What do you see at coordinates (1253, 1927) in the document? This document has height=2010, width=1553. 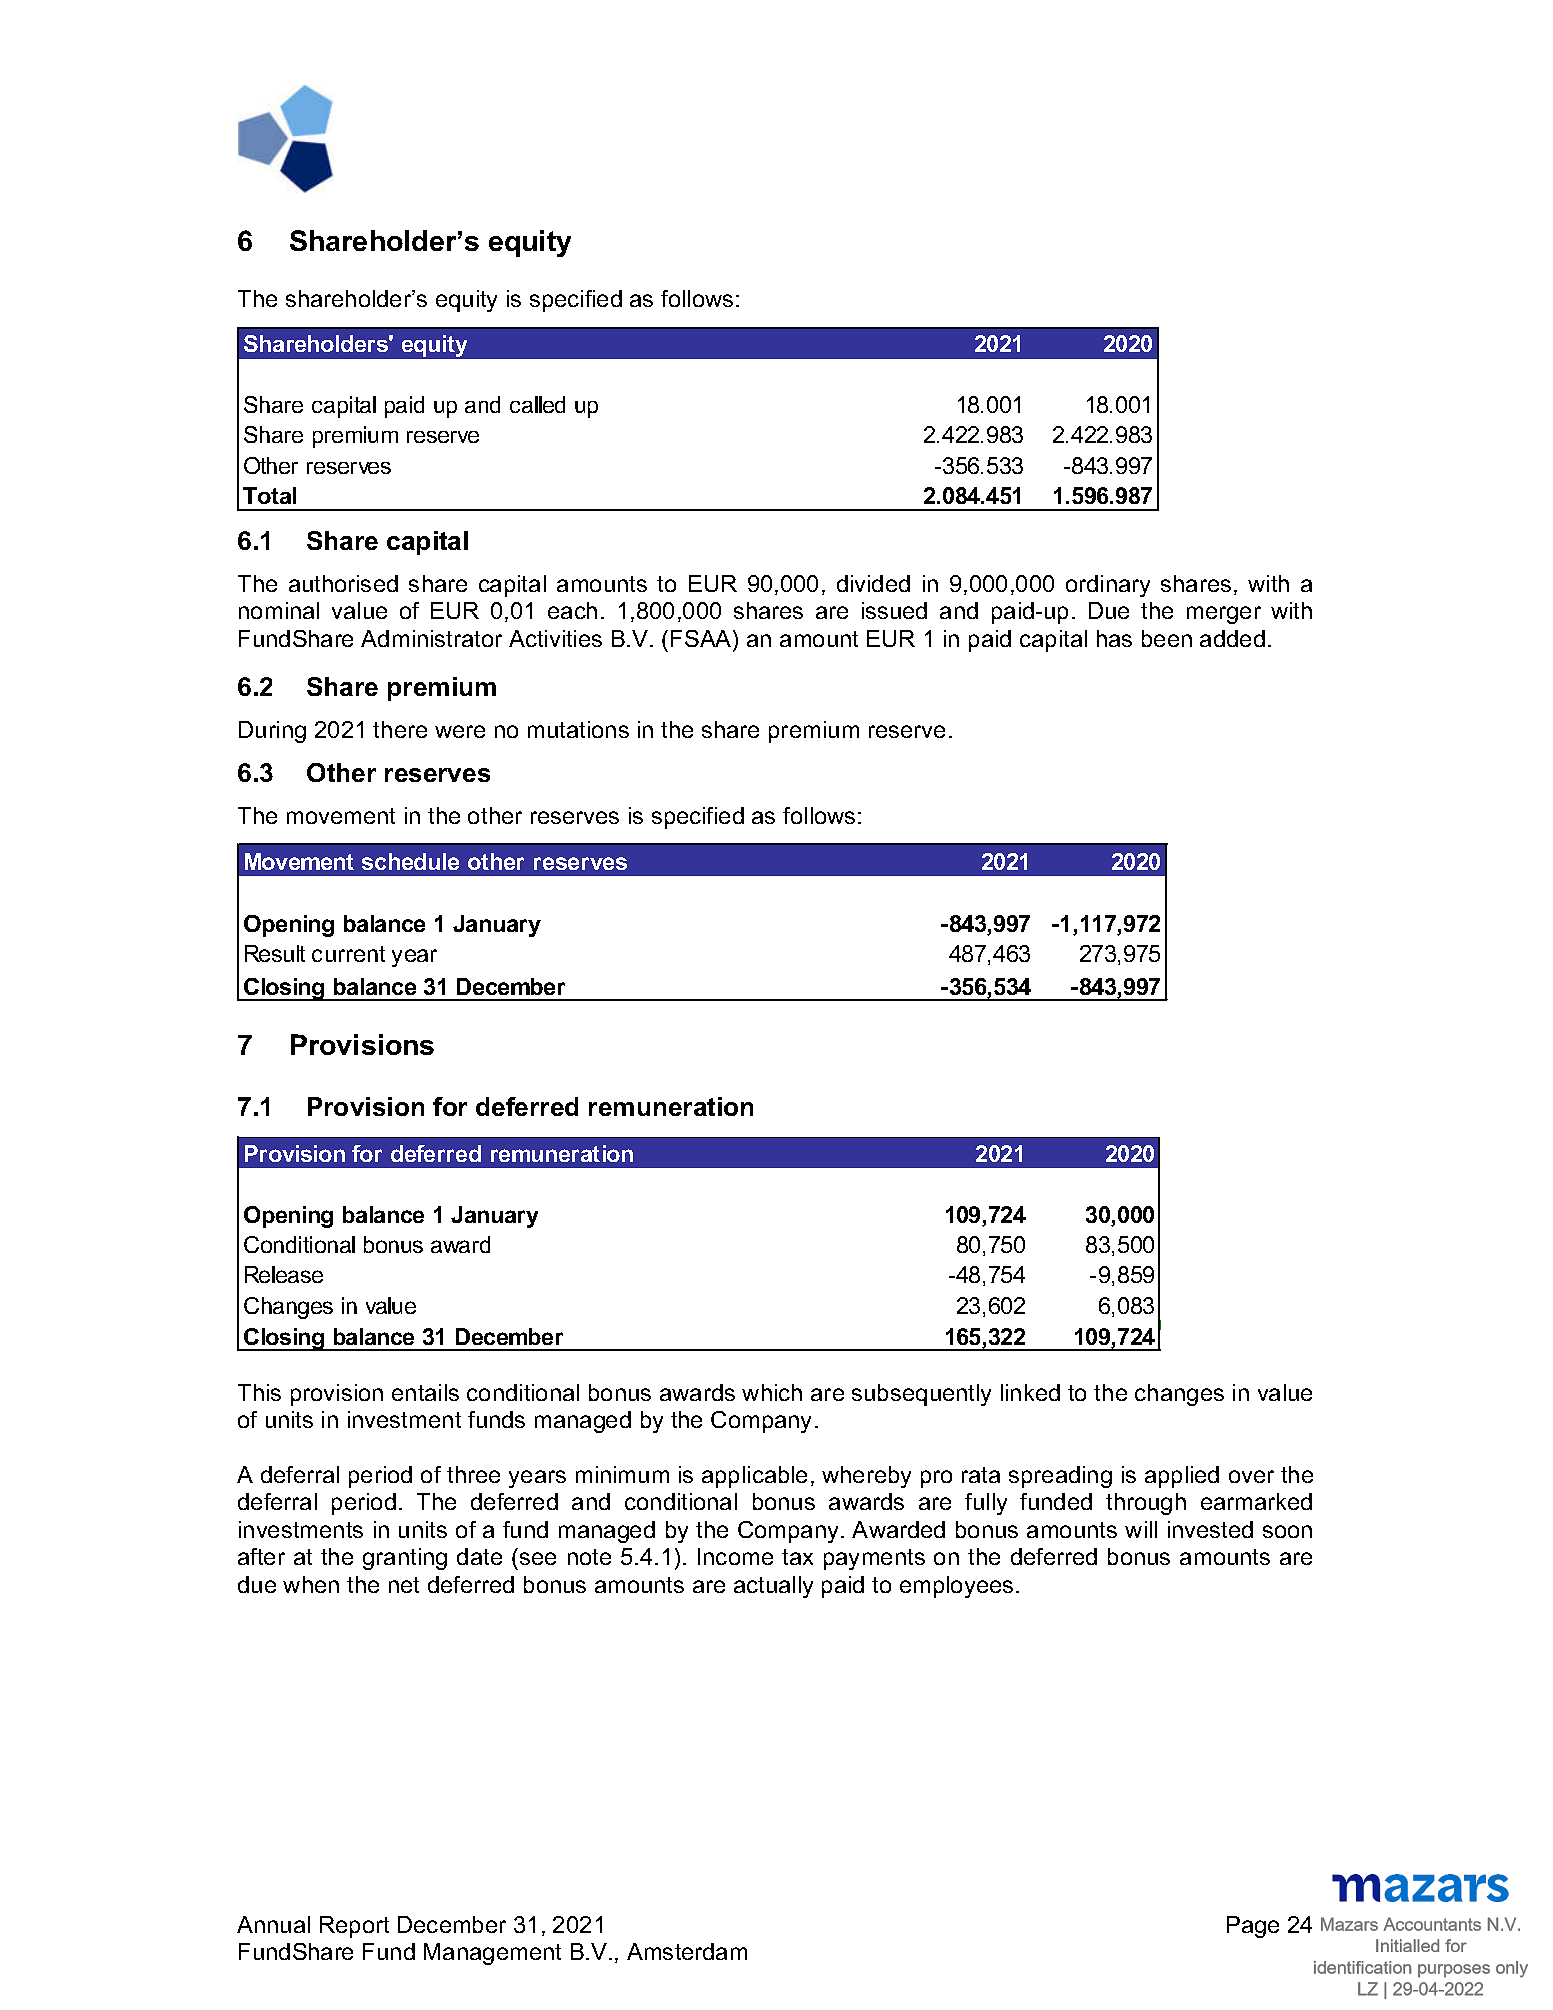 I see `Page` at bounding box center [1253, 1927].
